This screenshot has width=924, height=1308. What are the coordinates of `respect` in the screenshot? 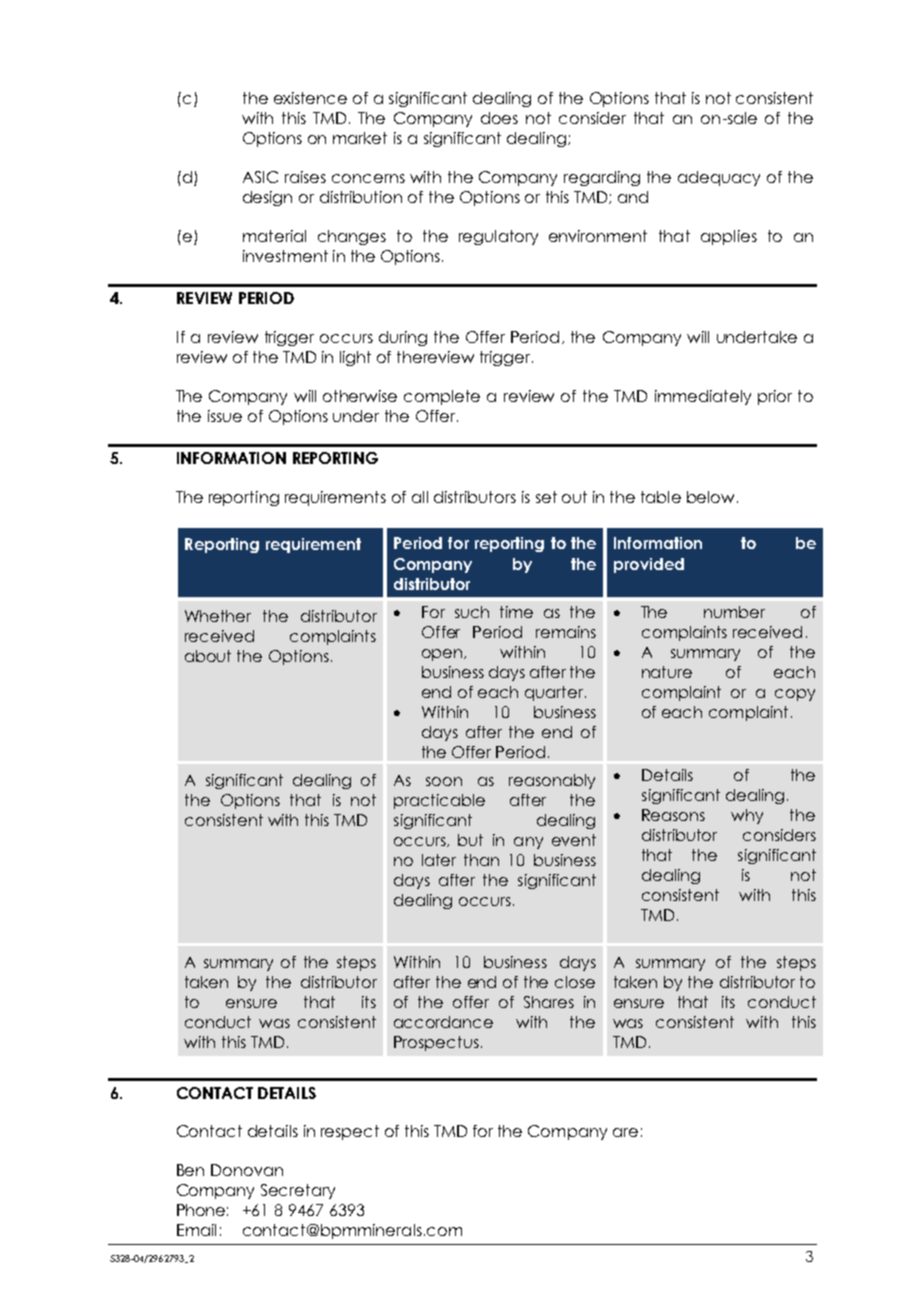 It's located at (350, 1132).
